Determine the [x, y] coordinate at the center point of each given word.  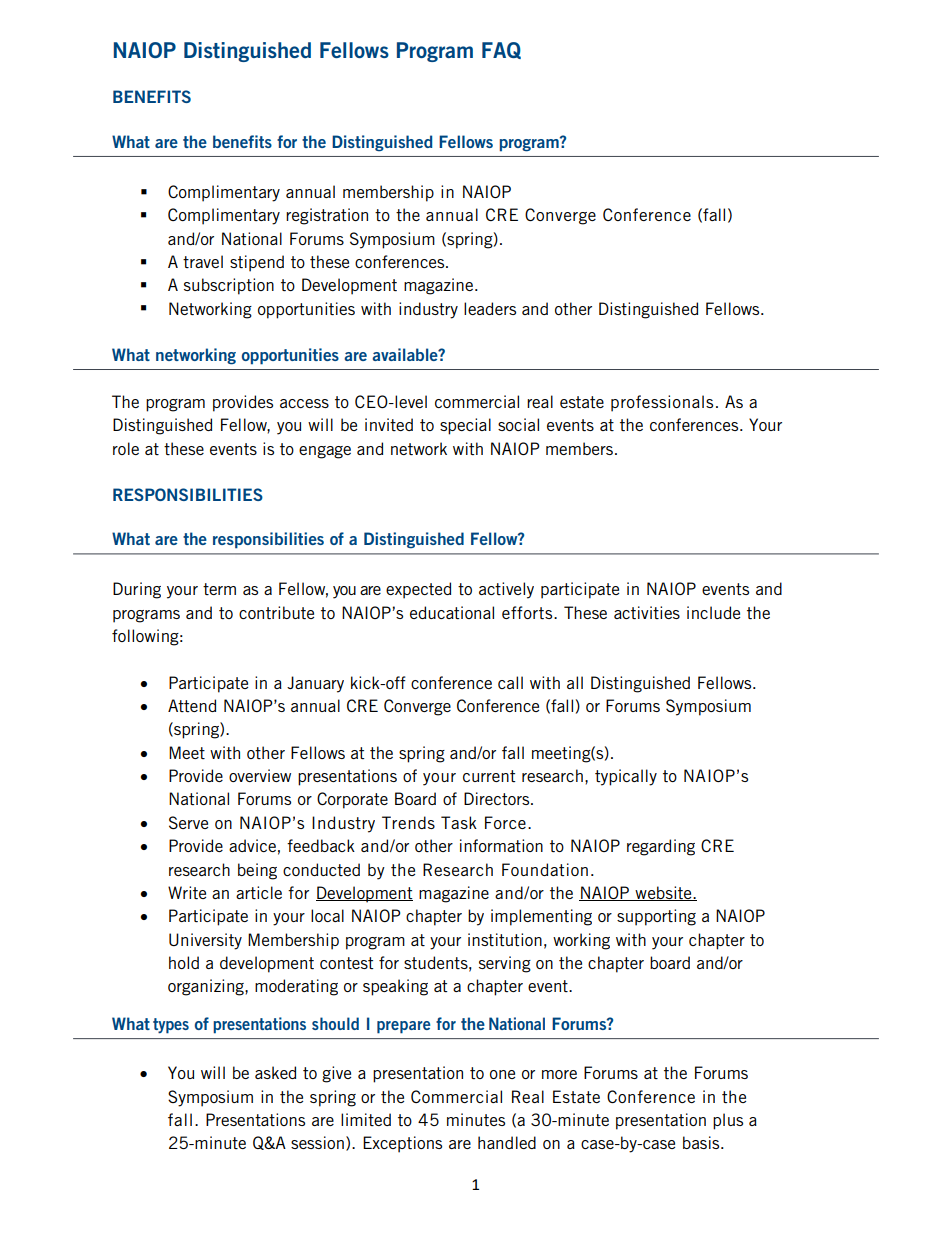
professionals [662, 403]
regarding [661, 847]
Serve [188, 822]
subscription [229, 286]
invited [389, 424]
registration [327, 216]
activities [647, 612]
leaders [490, 308]
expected [418, 590]
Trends [408, 822]
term [219, 589]
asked [275, 1072]
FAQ [501, 50]
